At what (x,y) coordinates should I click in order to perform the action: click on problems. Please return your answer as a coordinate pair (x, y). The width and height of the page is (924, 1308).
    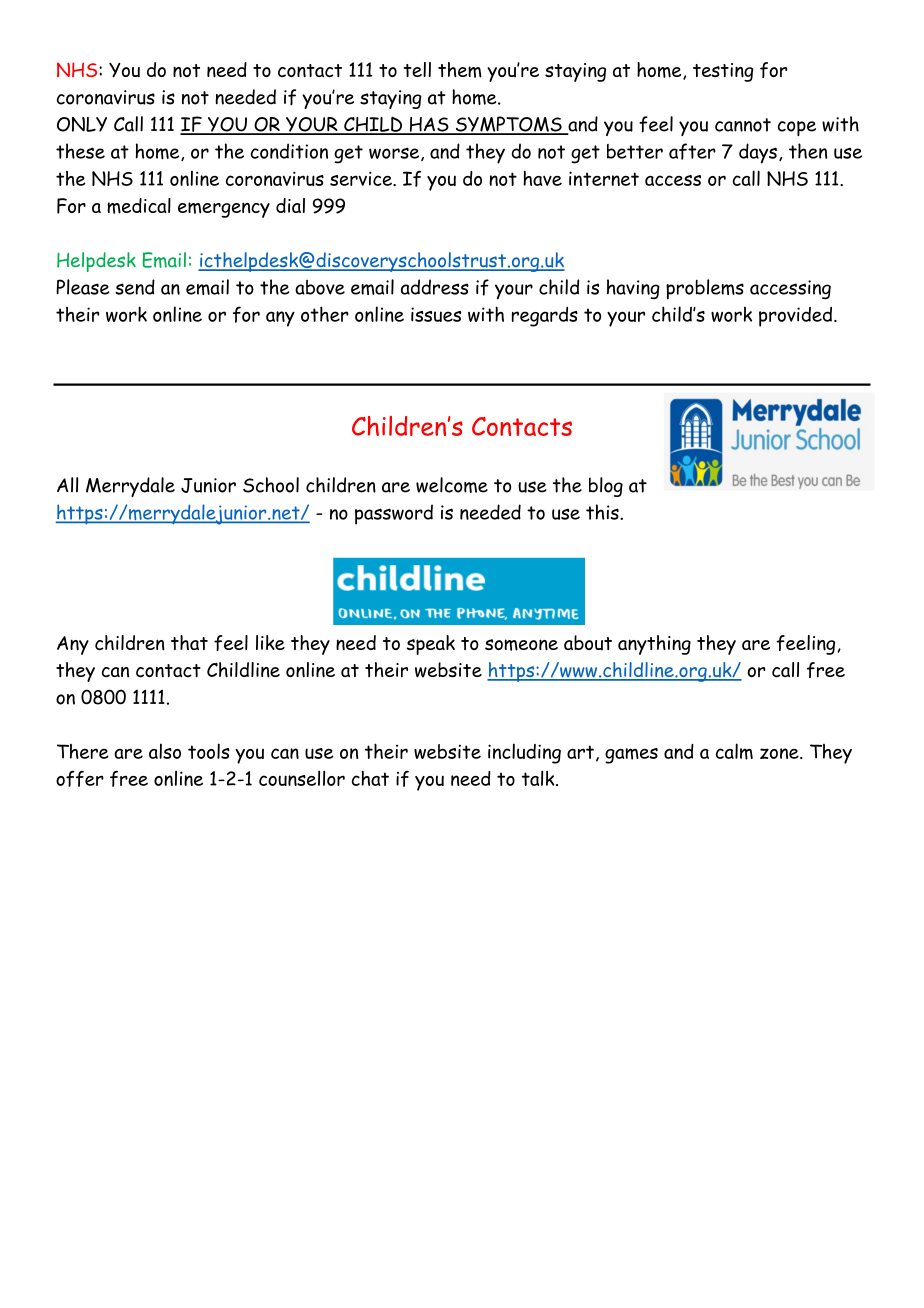
    Looking at the image, I should click on (705, 289).
